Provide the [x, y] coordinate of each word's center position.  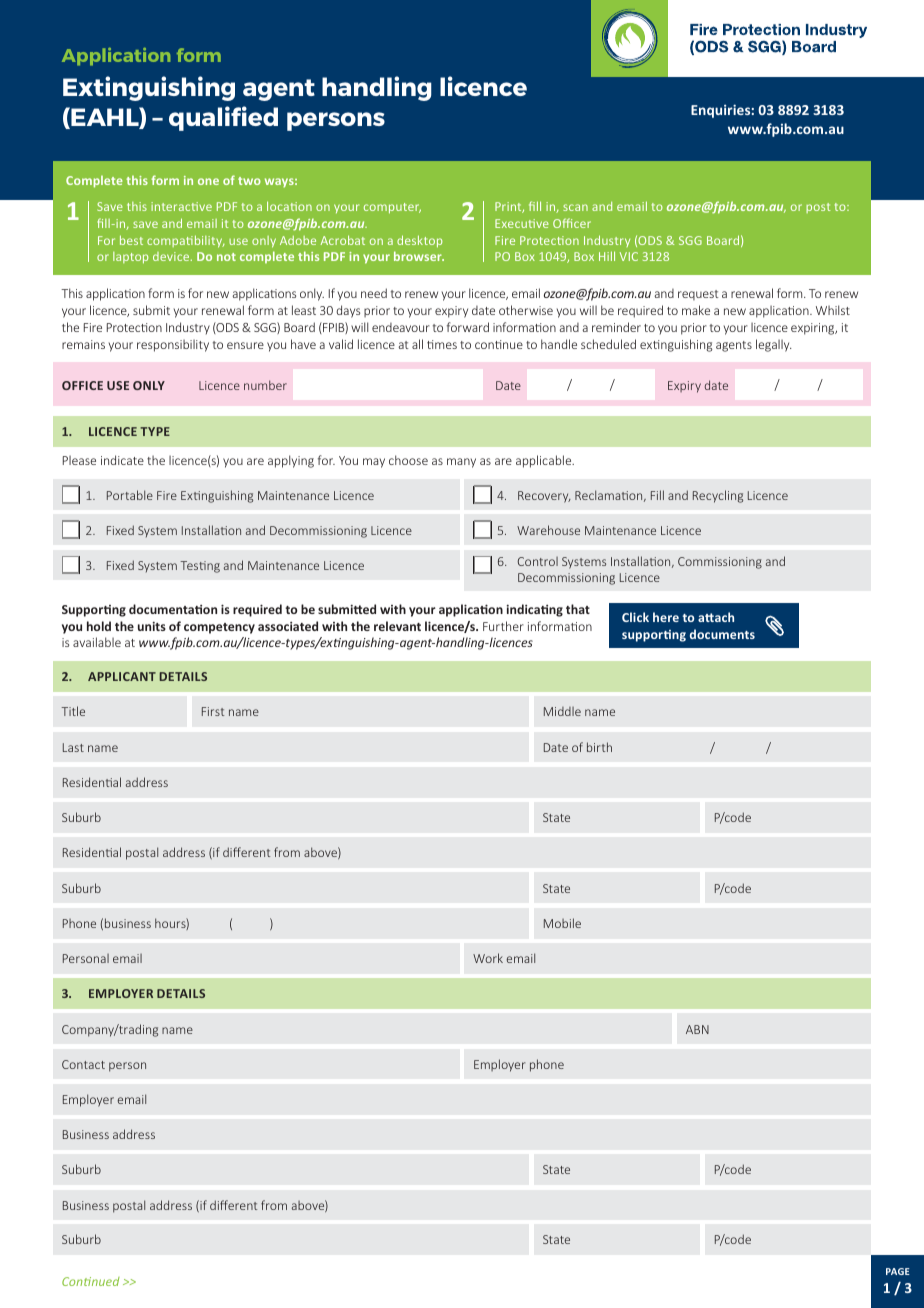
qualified [223, 118]
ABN [697, 1029]
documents [722, 634]
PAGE [898, 1271]
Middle [562, 711]
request [698, 295]
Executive [522, 223]
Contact [83, 1064]
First [213, 711]
